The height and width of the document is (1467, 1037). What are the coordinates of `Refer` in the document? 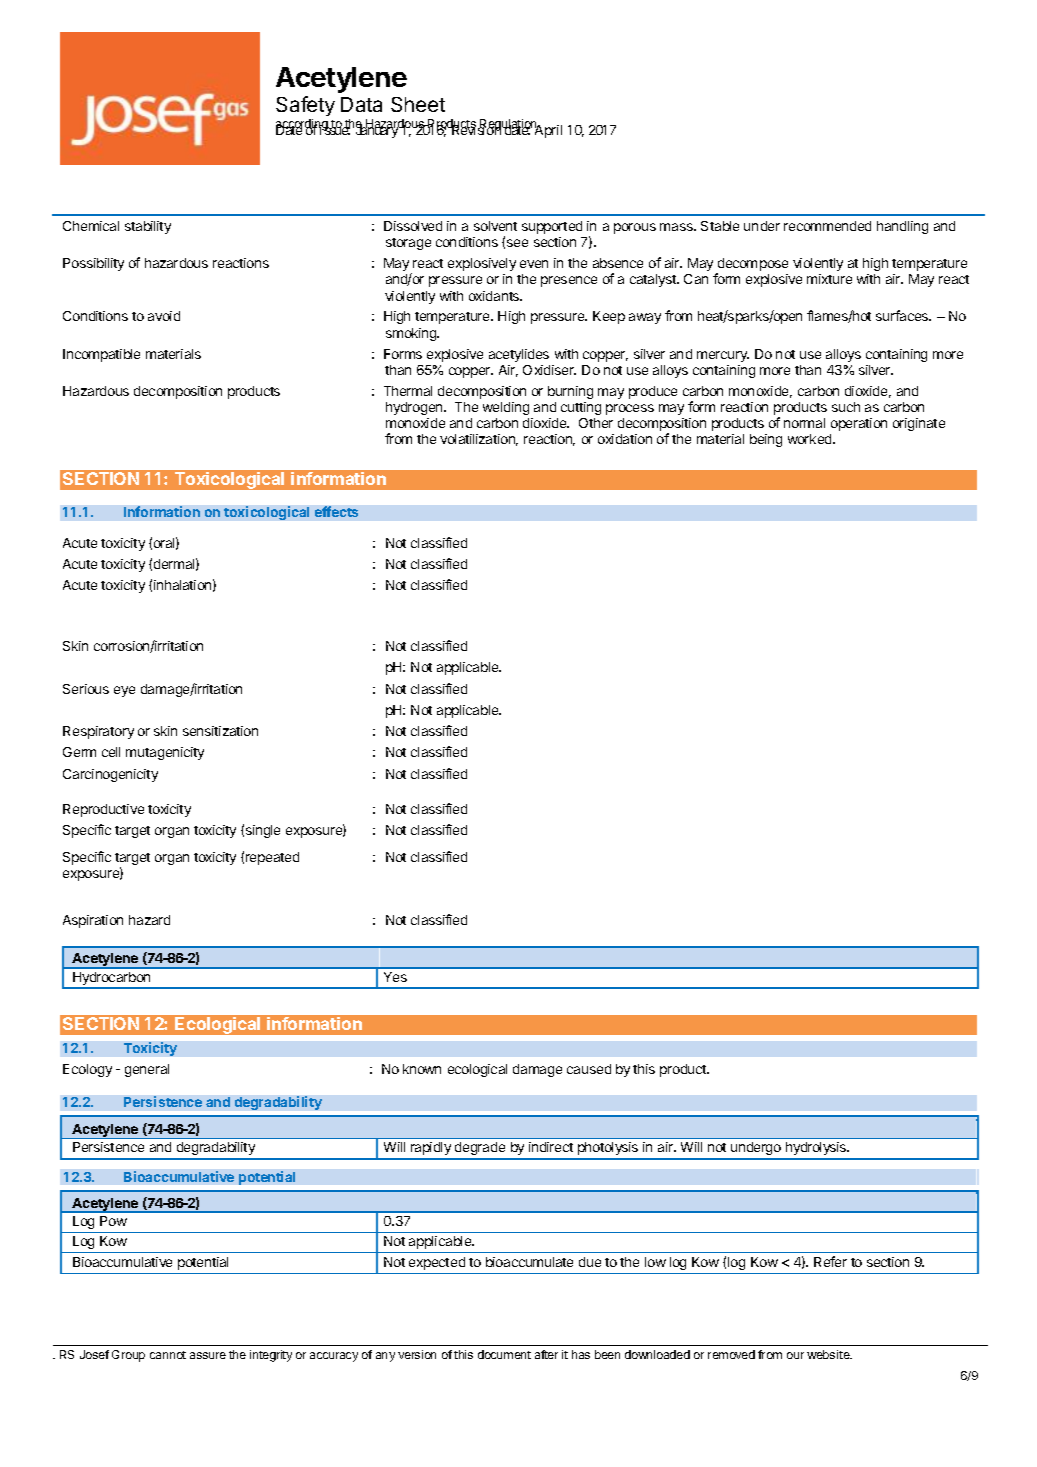 It's located at (830, 1261).
